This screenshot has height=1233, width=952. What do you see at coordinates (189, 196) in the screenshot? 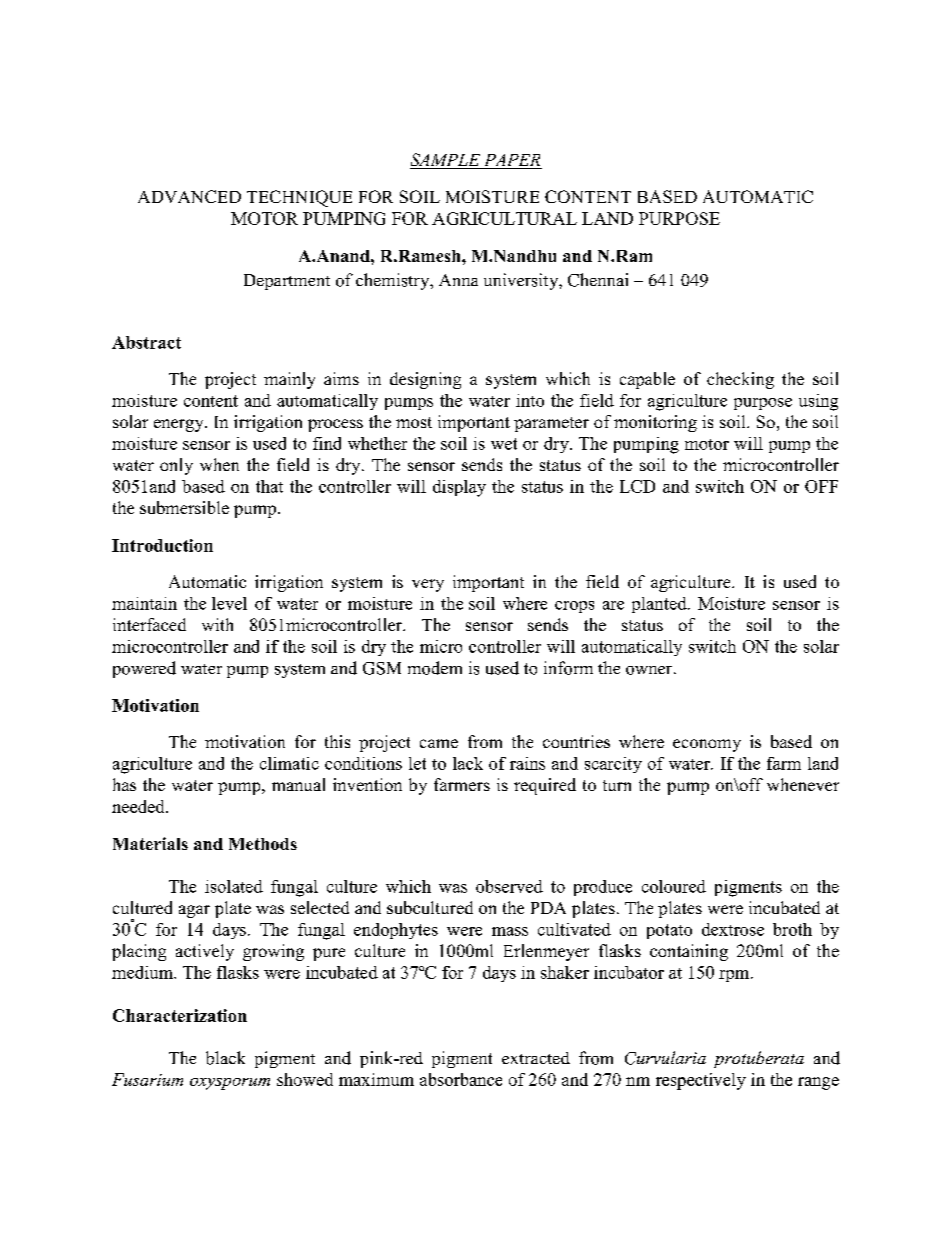
I see `ADVANCED` at bounding box center [189, 196].
